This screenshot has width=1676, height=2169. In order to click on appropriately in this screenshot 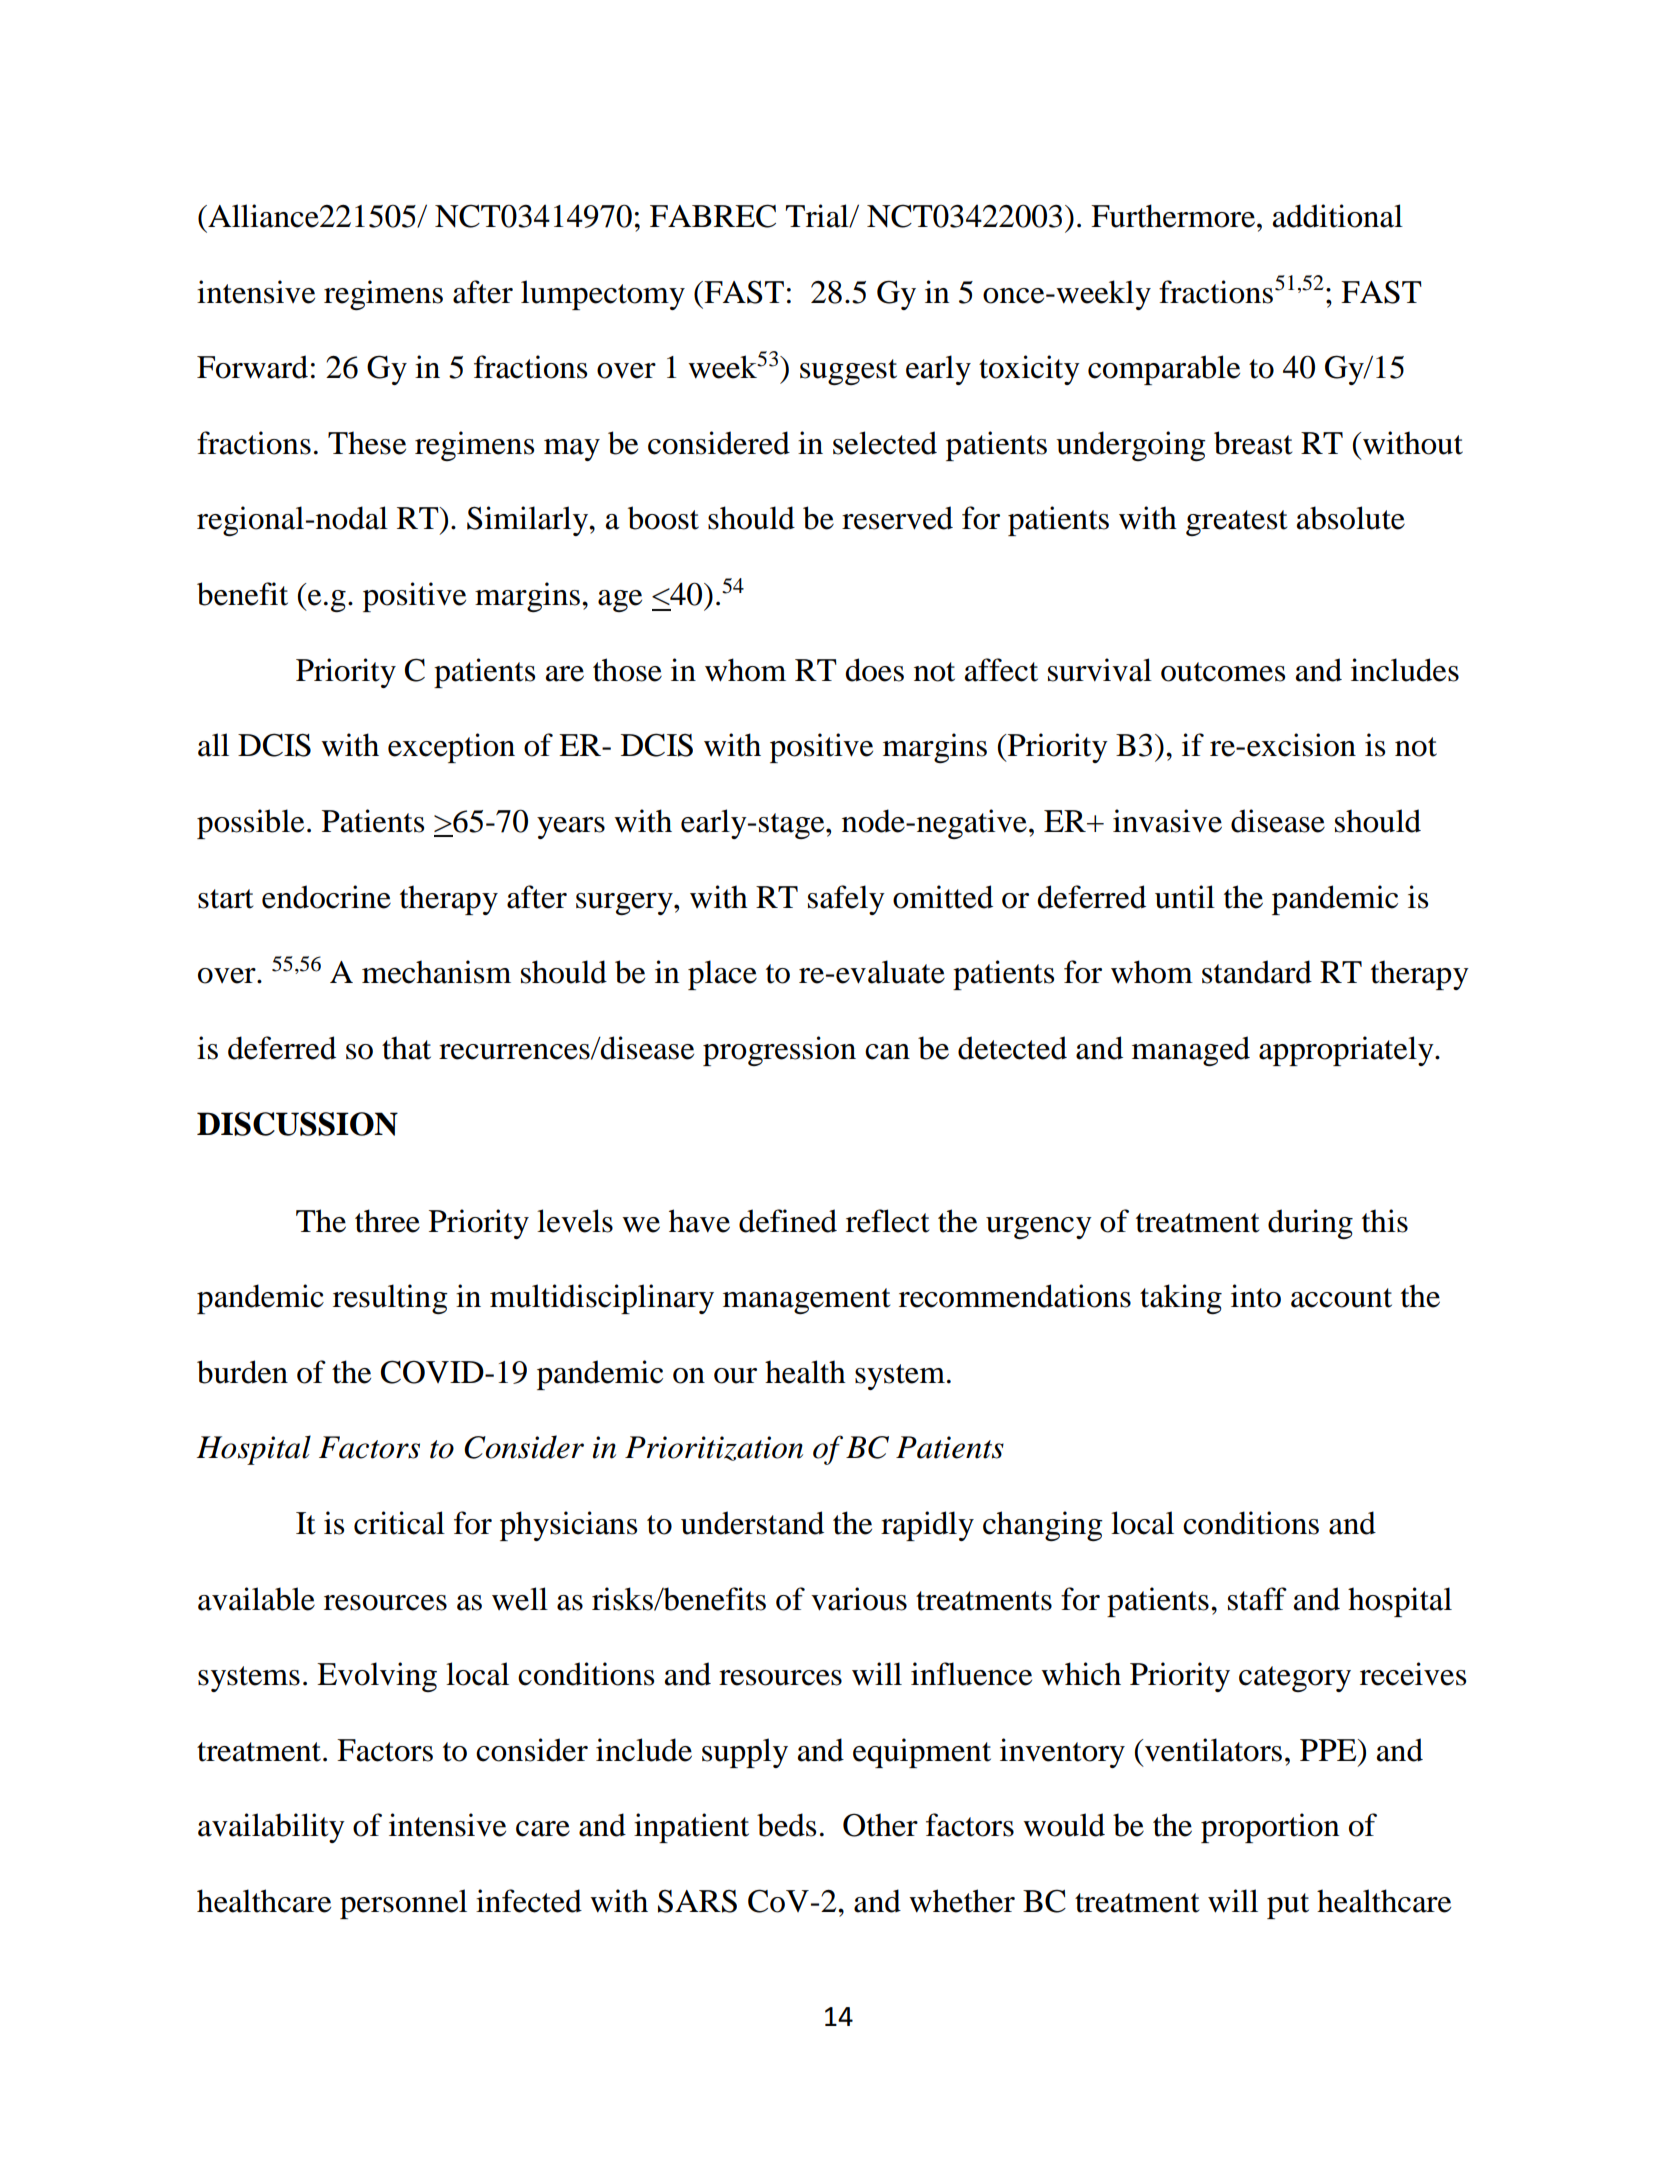, I will do `click(1347, 1051)`.
